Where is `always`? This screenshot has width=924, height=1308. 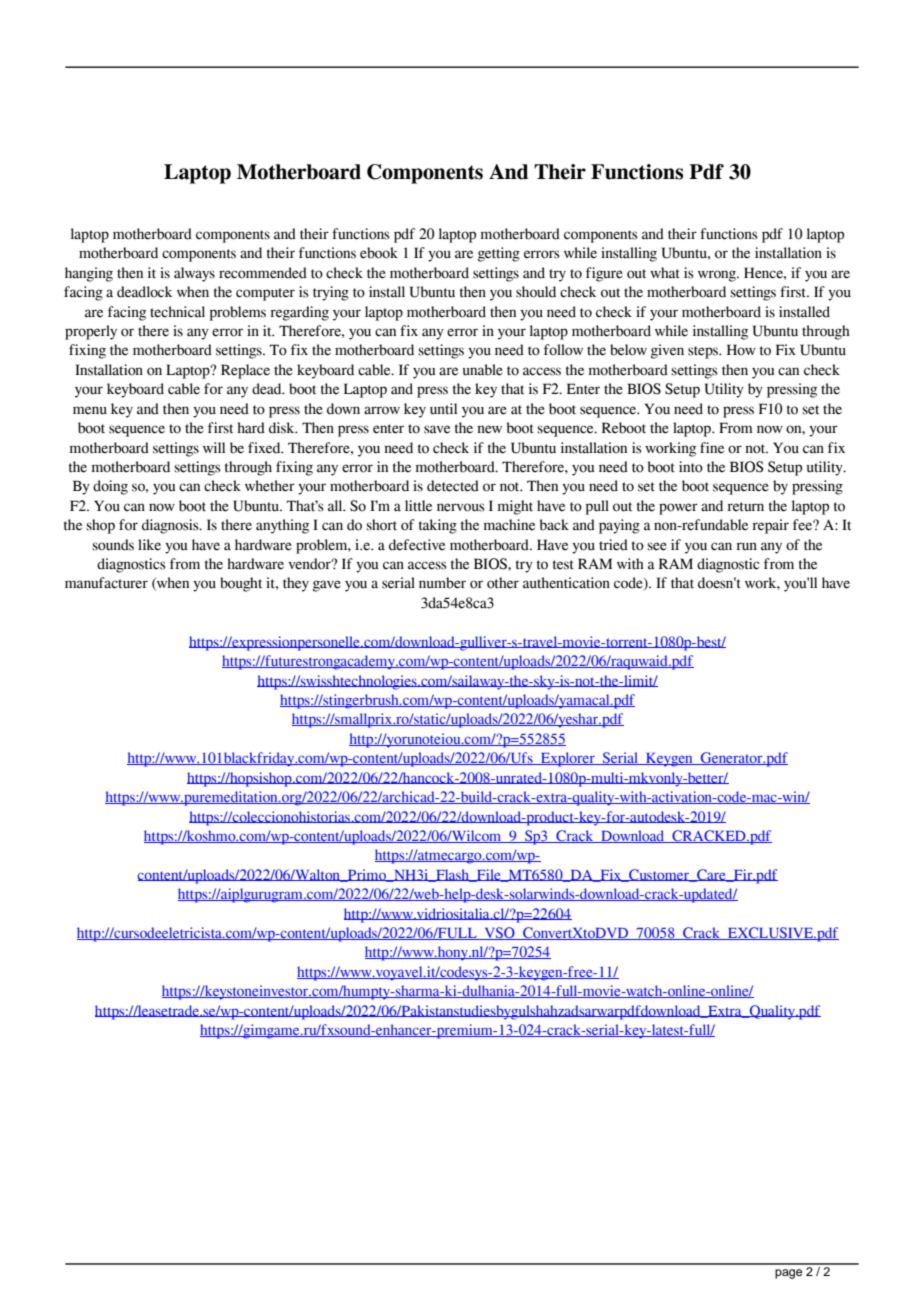
always is located at coordinates (194, 274).
